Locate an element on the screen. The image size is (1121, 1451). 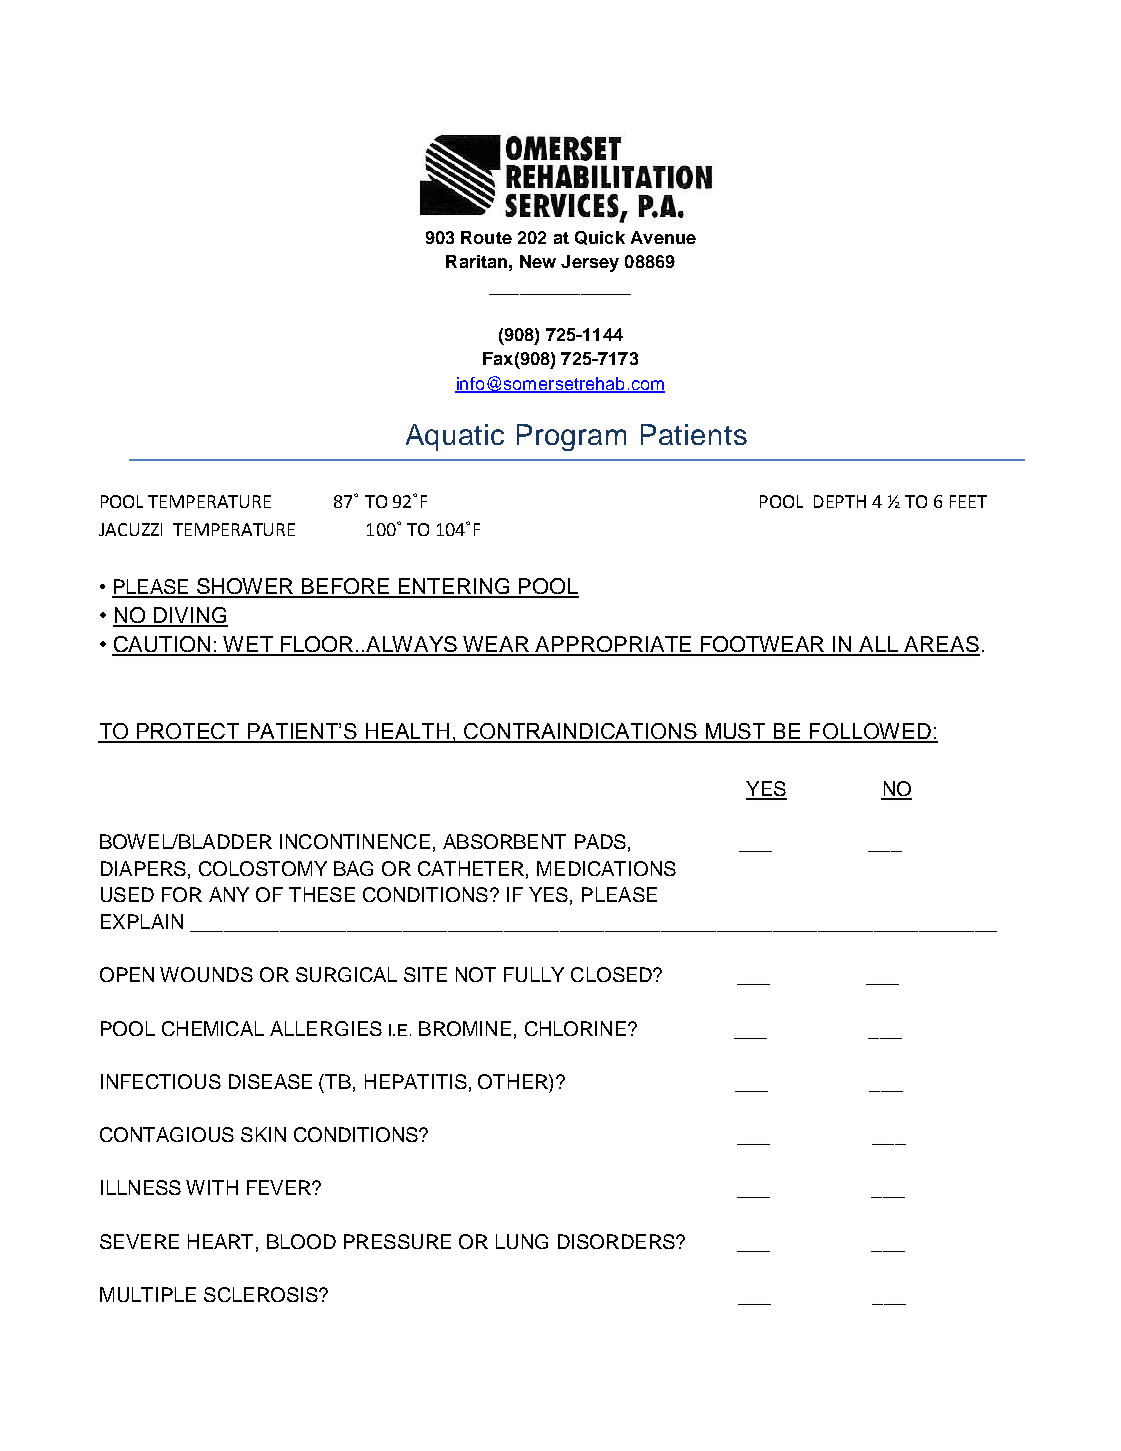
SCLEROSIS is located at coordinates (262, 1294).
